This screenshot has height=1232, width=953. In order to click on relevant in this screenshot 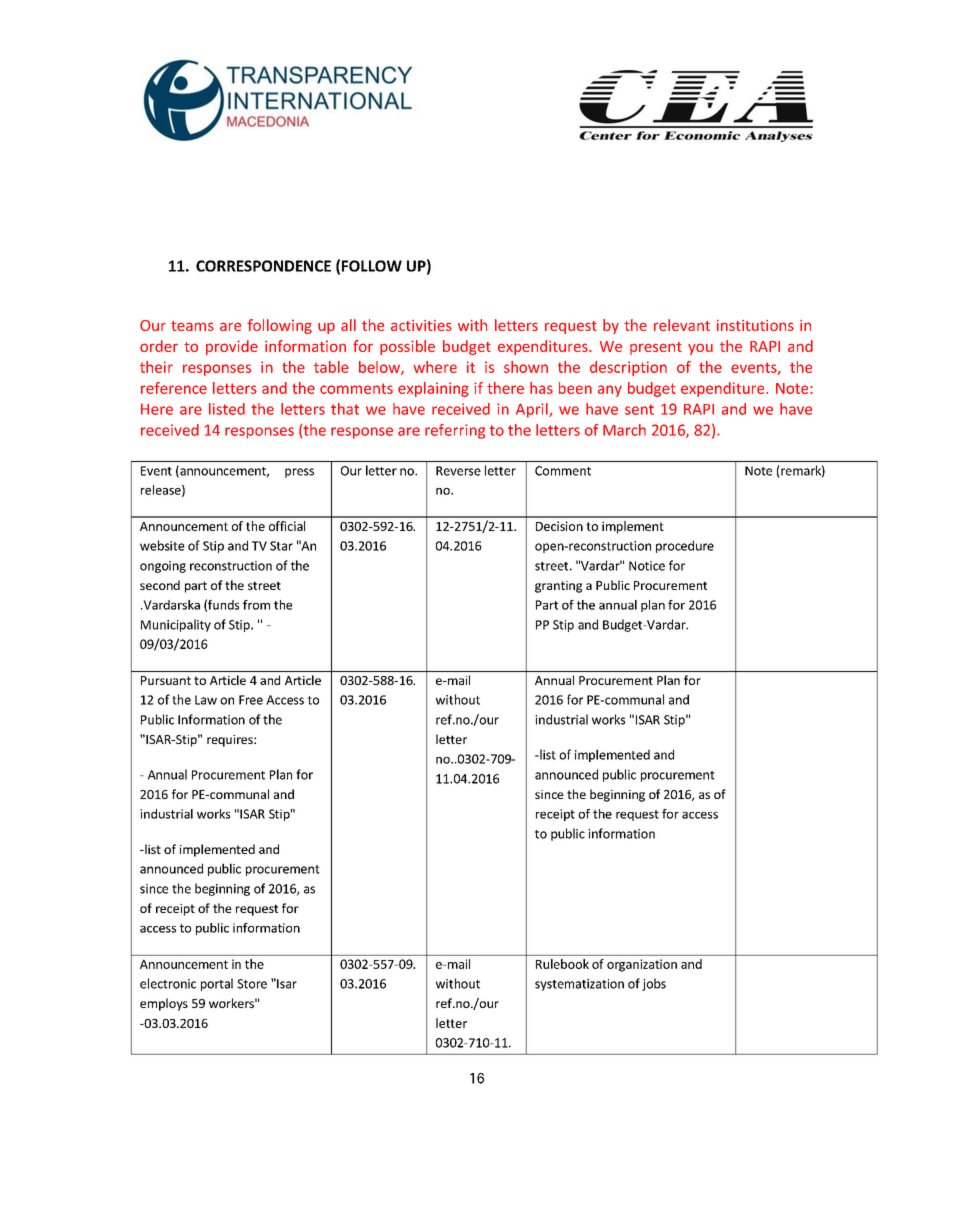, I will do `click(682, 325)`.
